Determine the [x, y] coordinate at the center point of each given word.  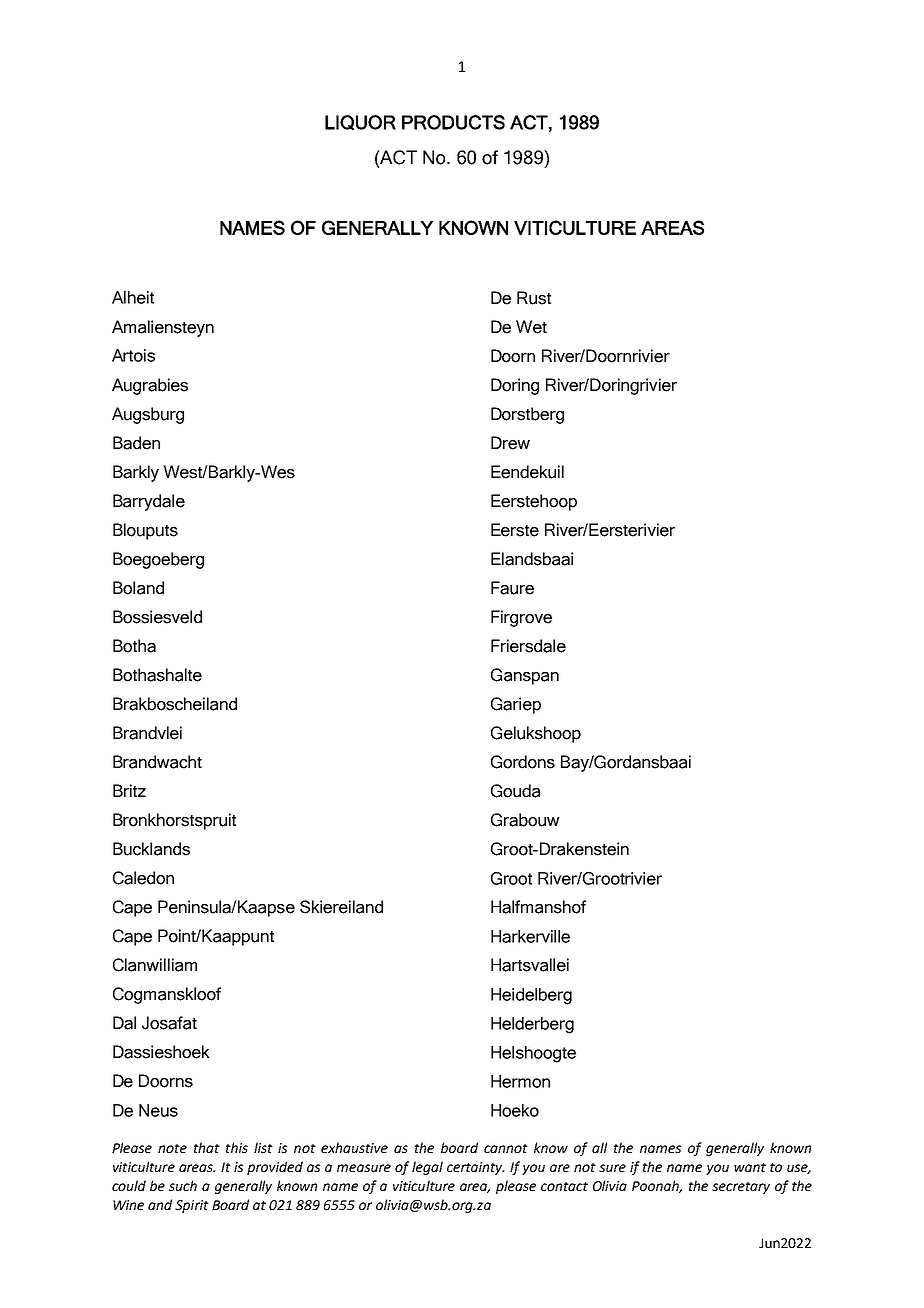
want [750, 1167]
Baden [136, 443]
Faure [512, 588]
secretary [741, 1188]
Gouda [515, 791]
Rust [534, 298]
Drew [510, 443]
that [207, 1147]
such [183, 1185]
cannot [506, 1148]
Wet [531, 327]
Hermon [520, 1081]
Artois [133, 355]
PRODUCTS [453, 122]
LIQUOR [360, 123]
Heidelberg [531, 996]
